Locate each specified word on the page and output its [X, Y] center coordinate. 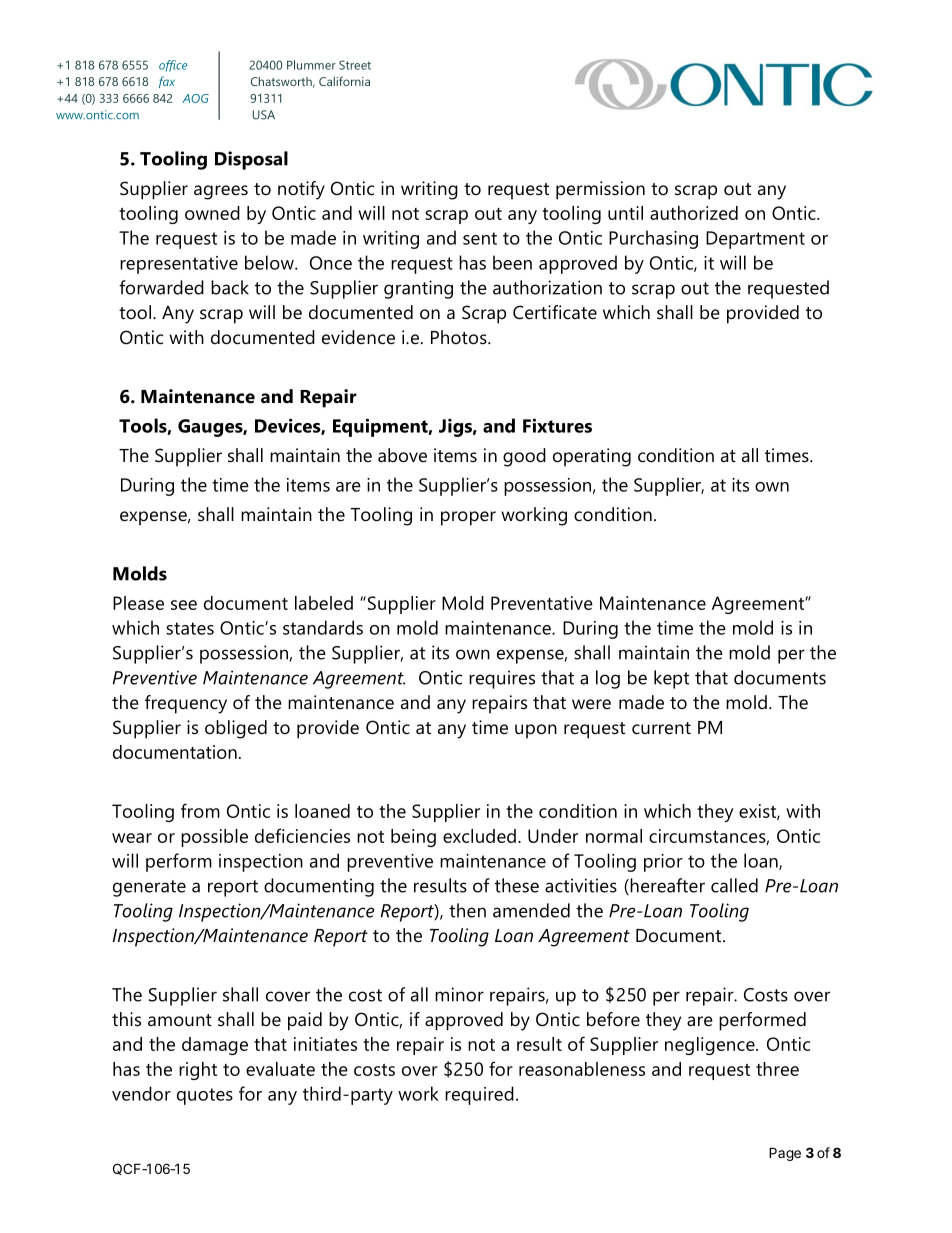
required [479, 1095]
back [230, 287]
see [184, 605]
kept [671, 679]
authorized [694, 213]
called [734, 885]
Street [355, 65]
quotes [205, 1096]
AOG [195, 98]
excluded [479, 836]
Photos [460, 337]
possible [214, 838]
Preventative [542, 603]
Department [755, 240]
